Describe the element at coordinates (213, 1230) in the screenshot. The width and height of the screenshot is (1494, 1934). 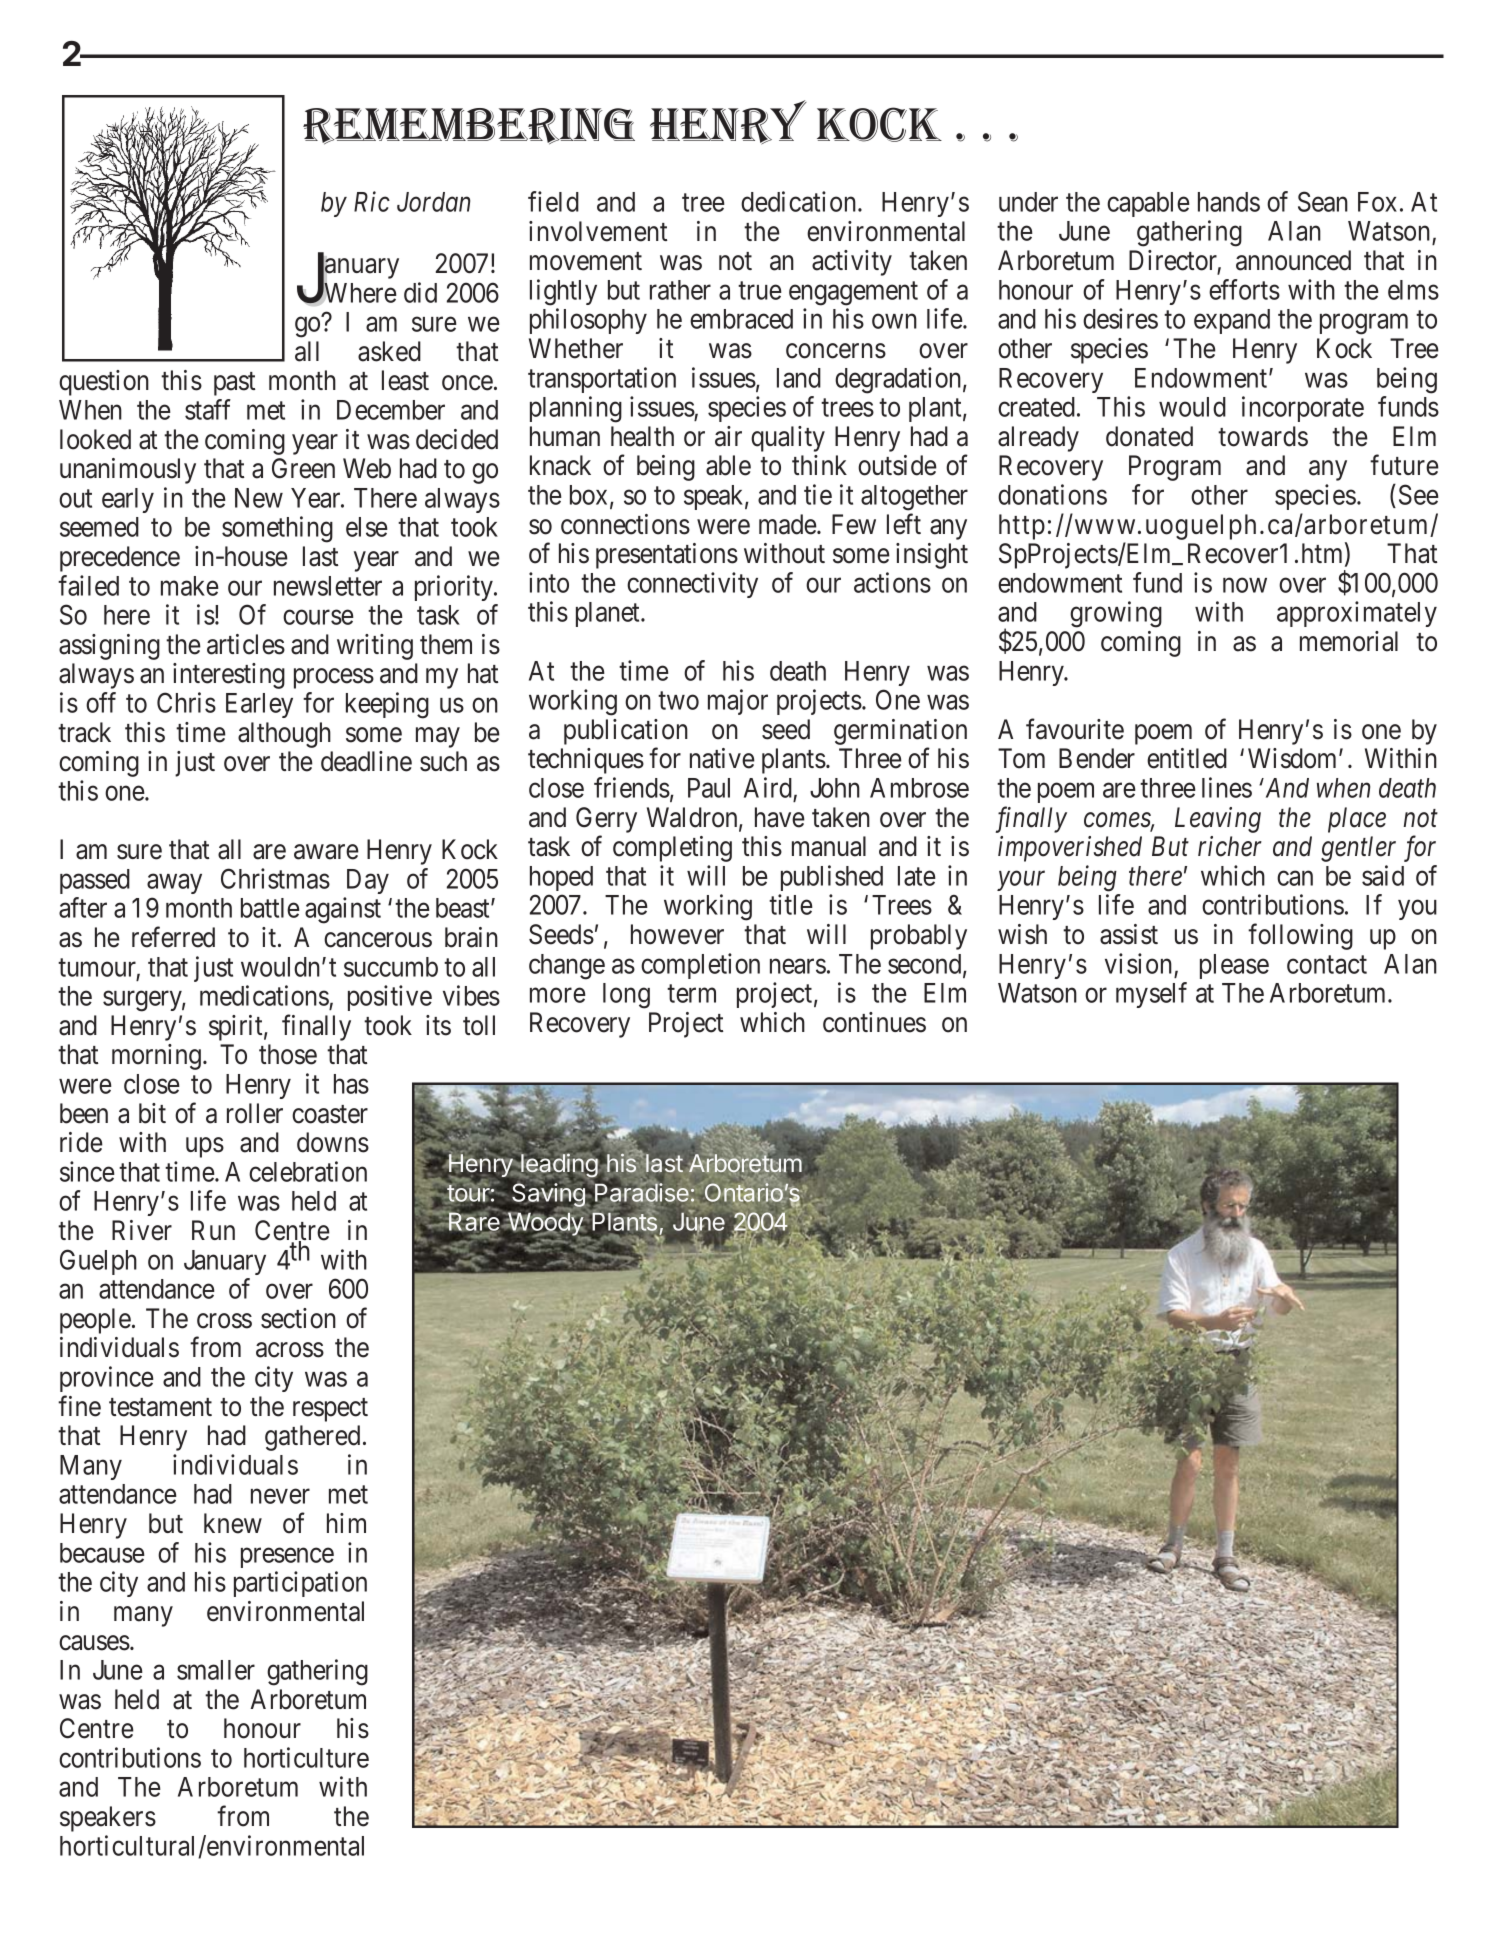
I see `Run` at that location.
